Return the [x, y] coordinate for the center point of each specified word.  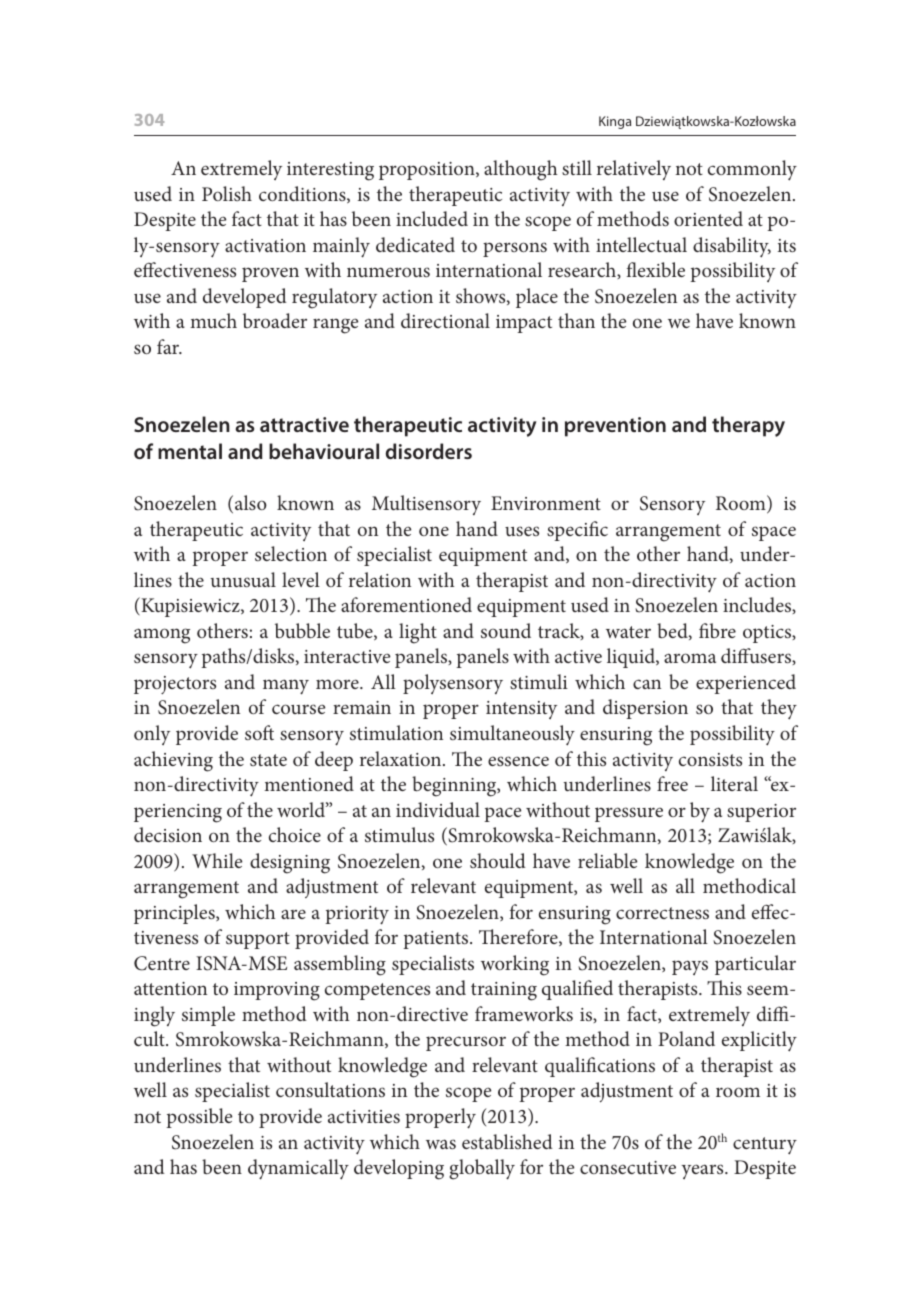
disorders [429, 451]
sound [506, 630]
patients [437, 940]
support [258, 940]
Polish [227, 193]
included [432, 218]
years [703, 1171]
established [507, 1141]
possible [199, 1118]
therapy [748, 426]
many [286, 687]
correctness [662, 913]
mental [190, 451]
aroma [690, 658]
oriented [708, 218]
